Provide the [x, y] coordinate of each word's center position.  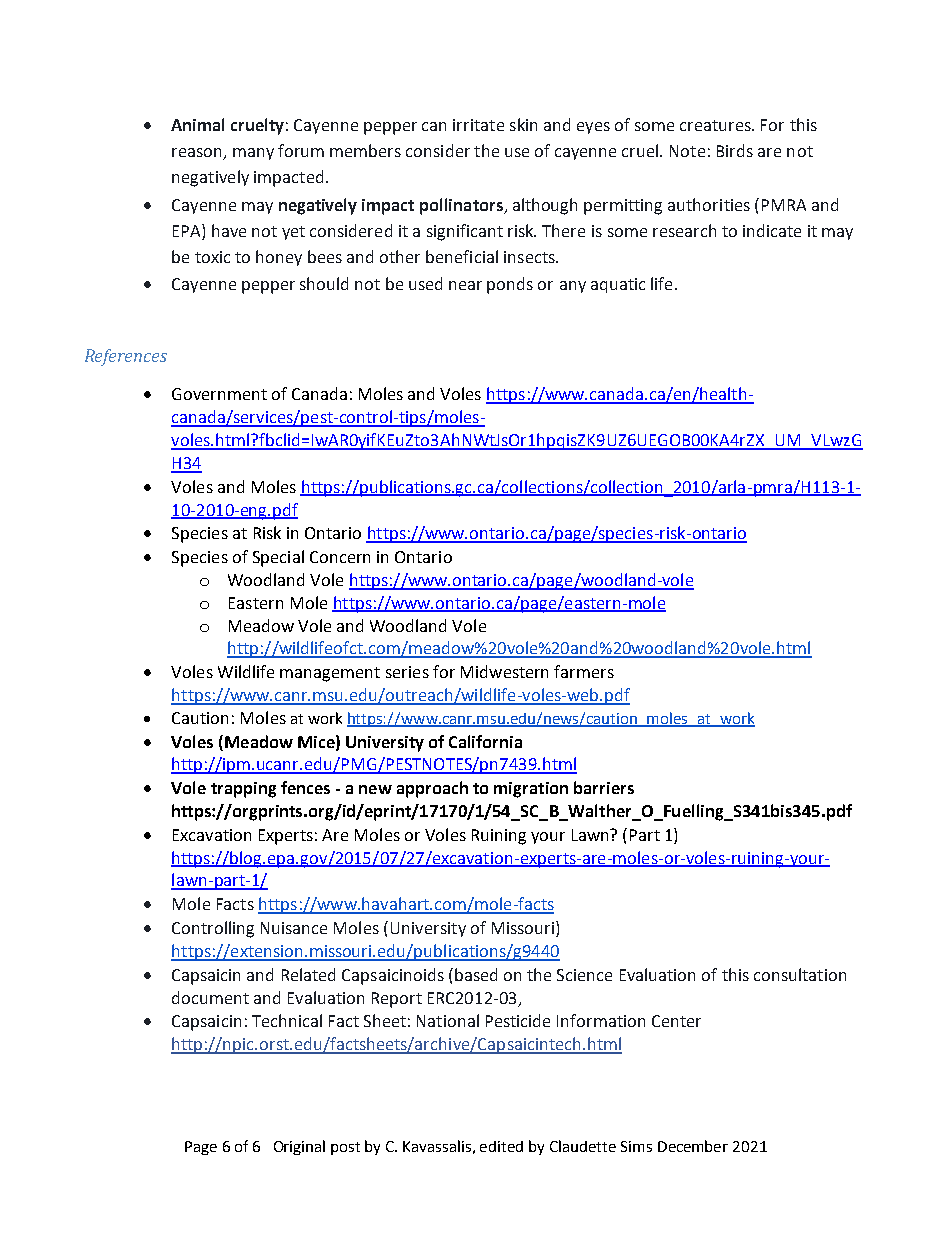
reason [198, 154]
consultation [800, 974]
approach [432, 789]
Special [278, 558]
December [693, 1146]
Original [299, 1147]
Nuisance [294, 928]
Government [219, 394]
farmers [584, 671]
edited [501, 1146]
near [465, 285]
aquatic [618, 285]
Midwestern [504, 671]
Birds [735, 150]
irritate [478, 125]
